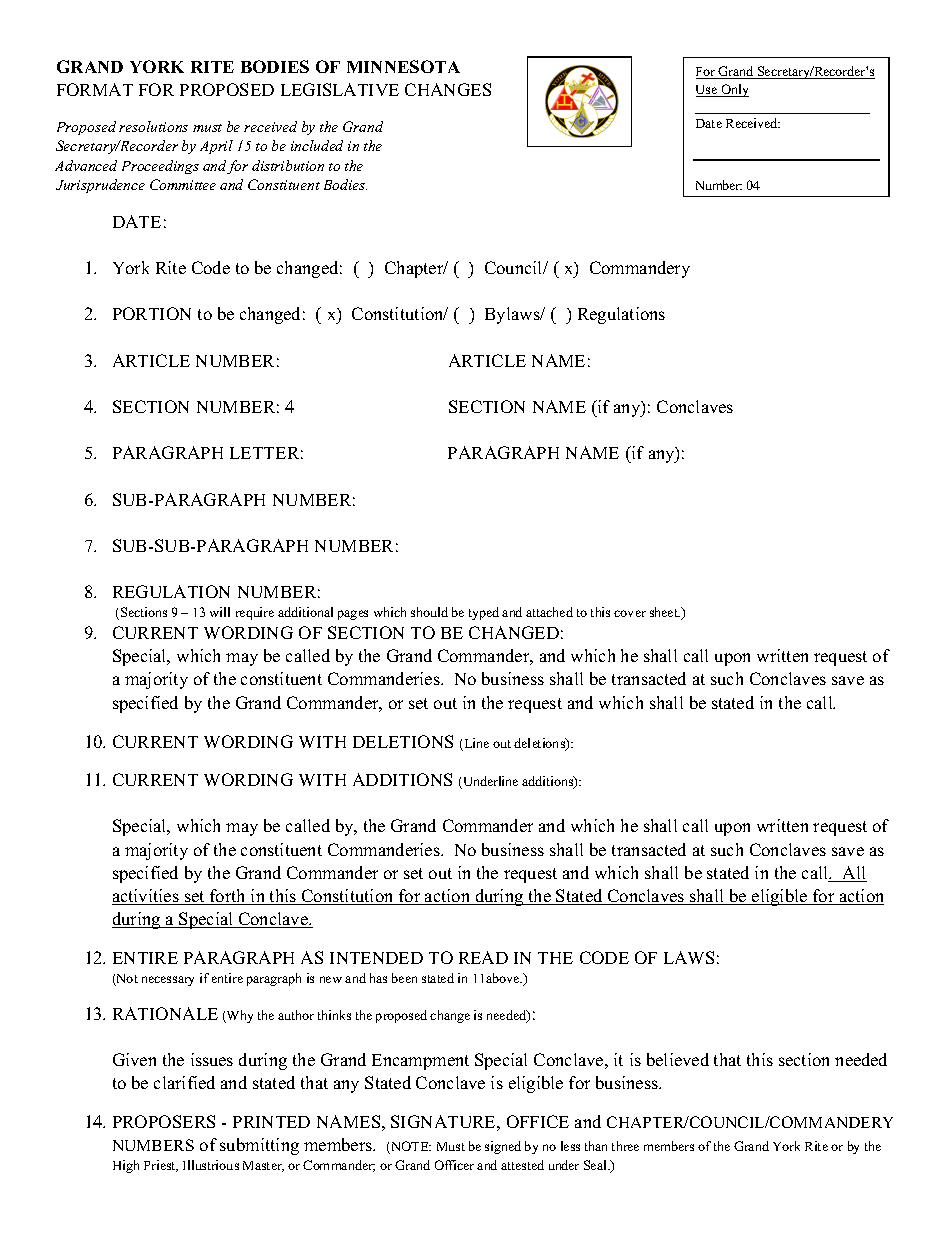  What do you see at coordinates (161, 1166) in the screenshot?
I see `Priest` at bounding box center [161, 1166].
